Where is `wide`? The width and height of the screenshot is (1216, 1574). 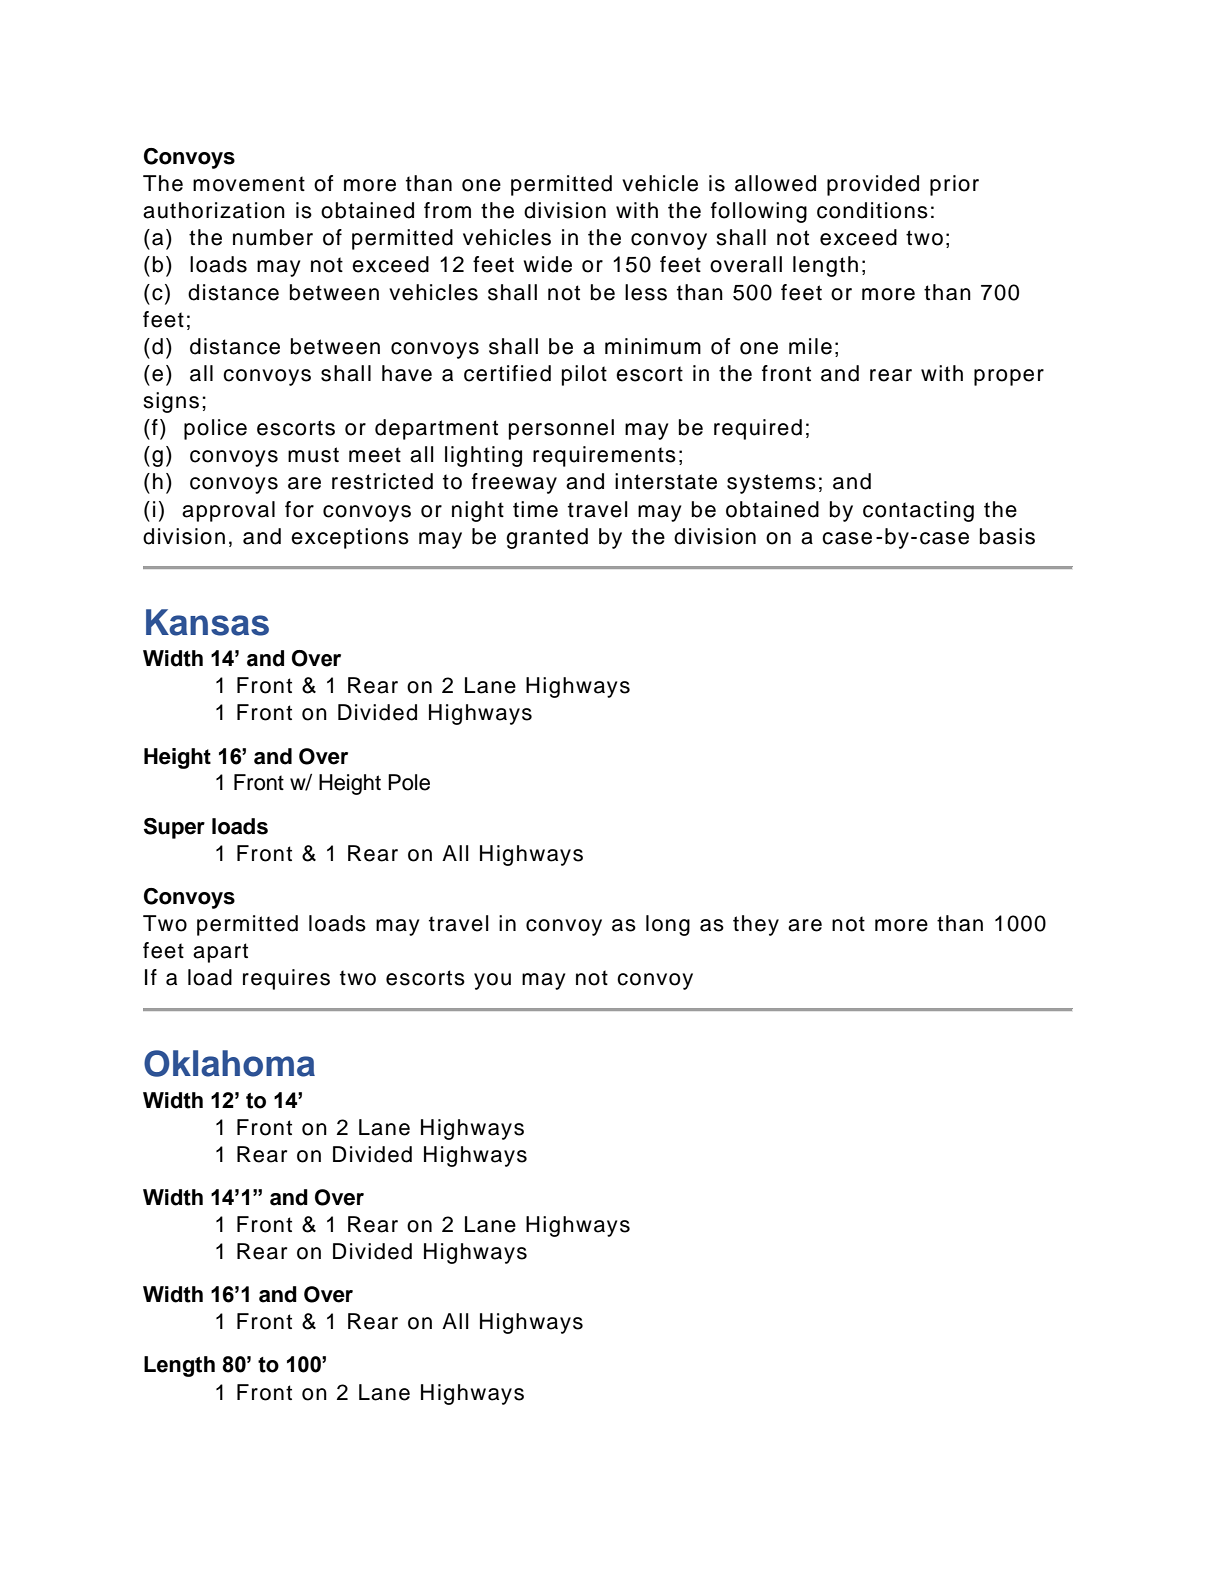
wide is located at coordinates (548, 264).
